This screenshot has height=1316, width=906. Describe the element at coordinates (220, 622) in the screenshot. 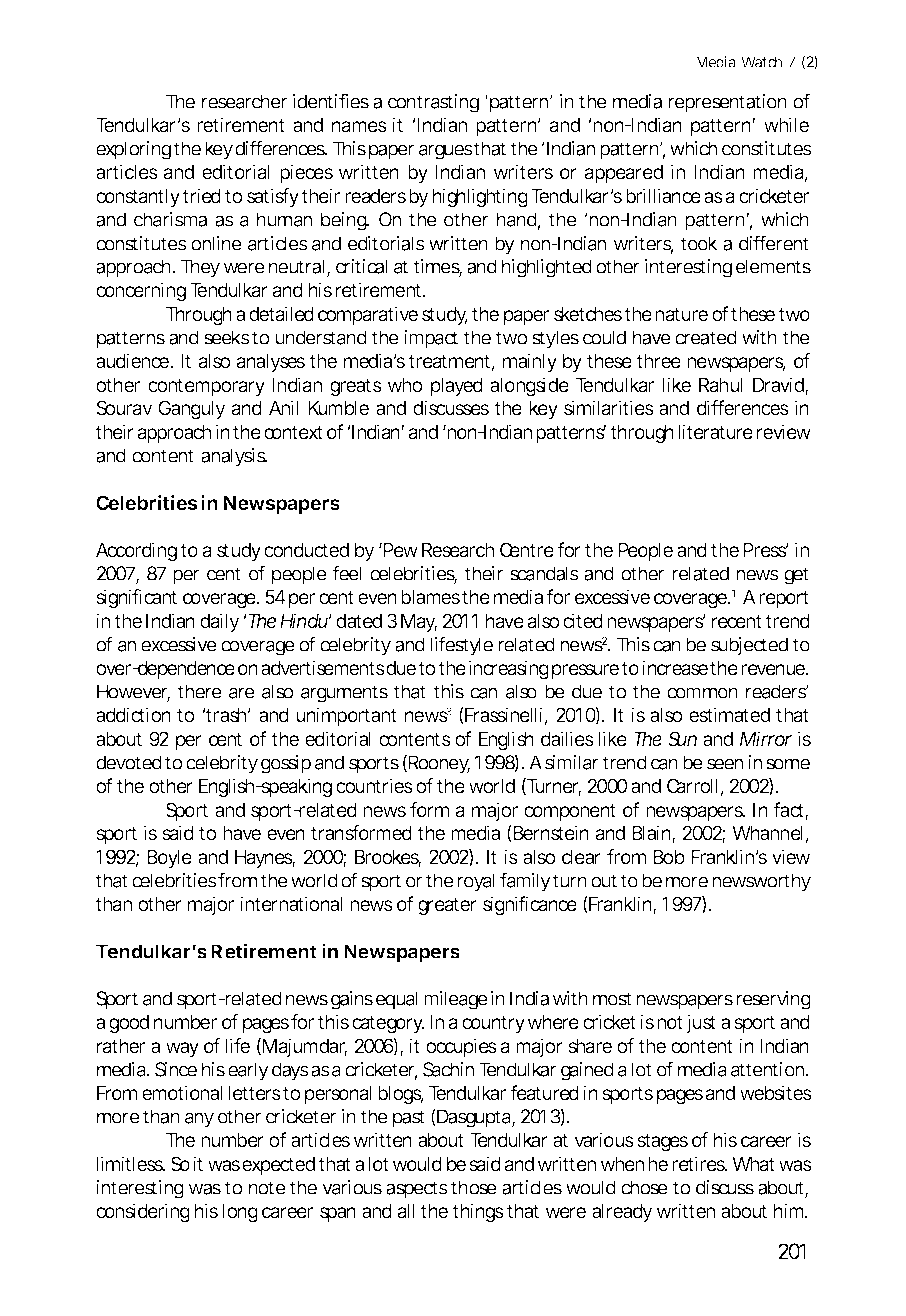

I see `daily` at that location.
